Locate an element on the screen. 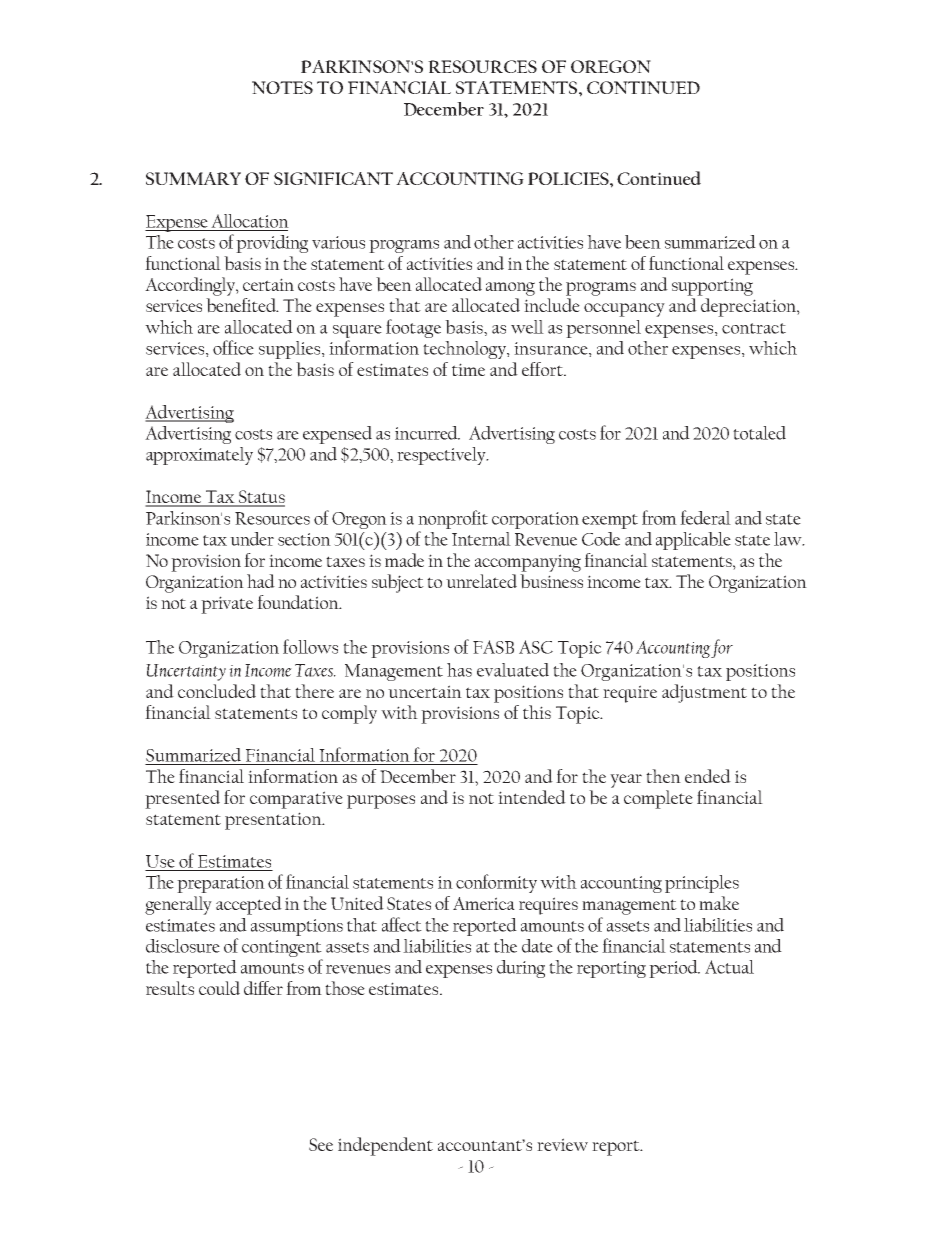 The image size is (952, 1233). See is located at coordinates (321, 1144).
